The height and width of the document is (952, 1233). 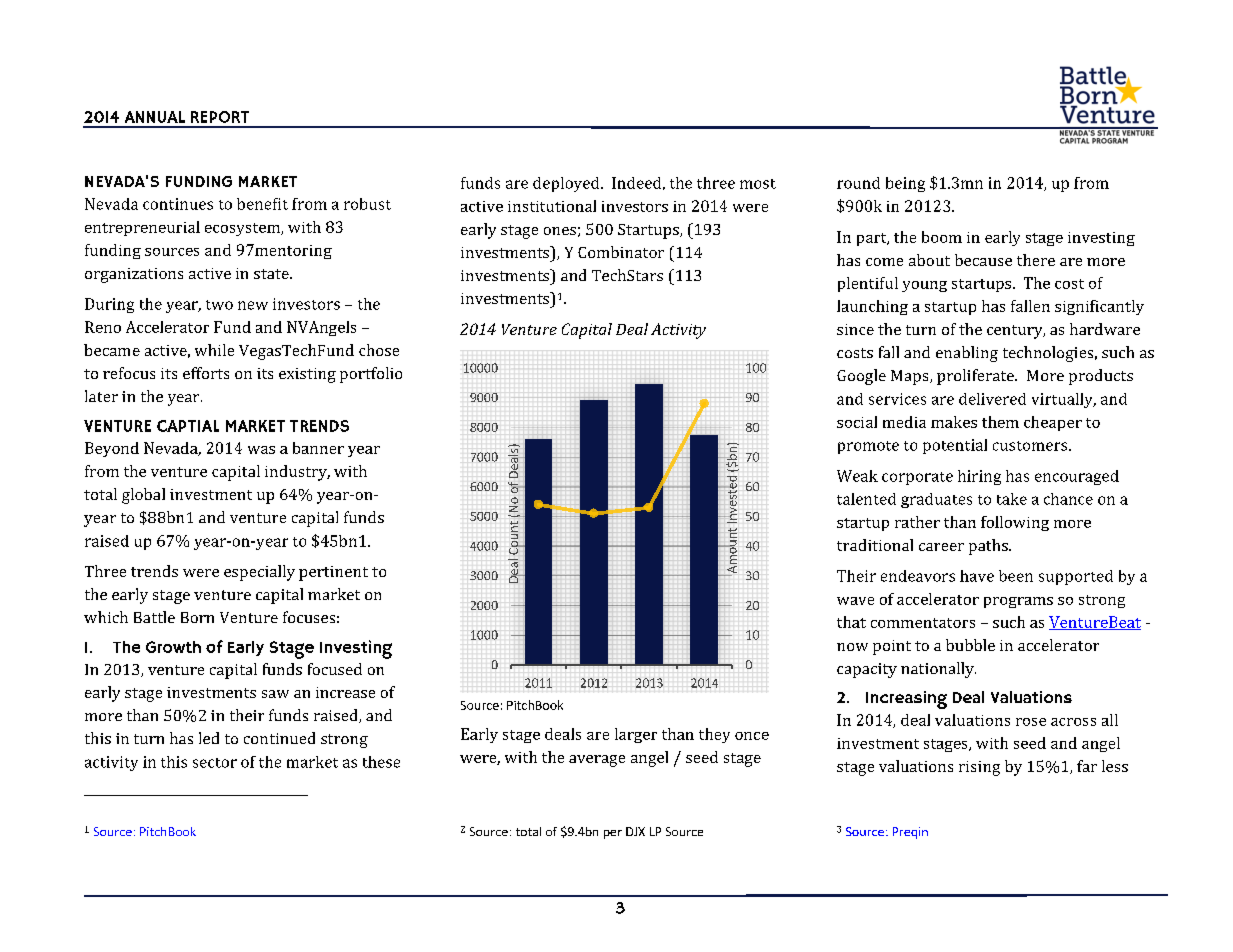 I want to click on deployed, so click(x=567, y=184).
